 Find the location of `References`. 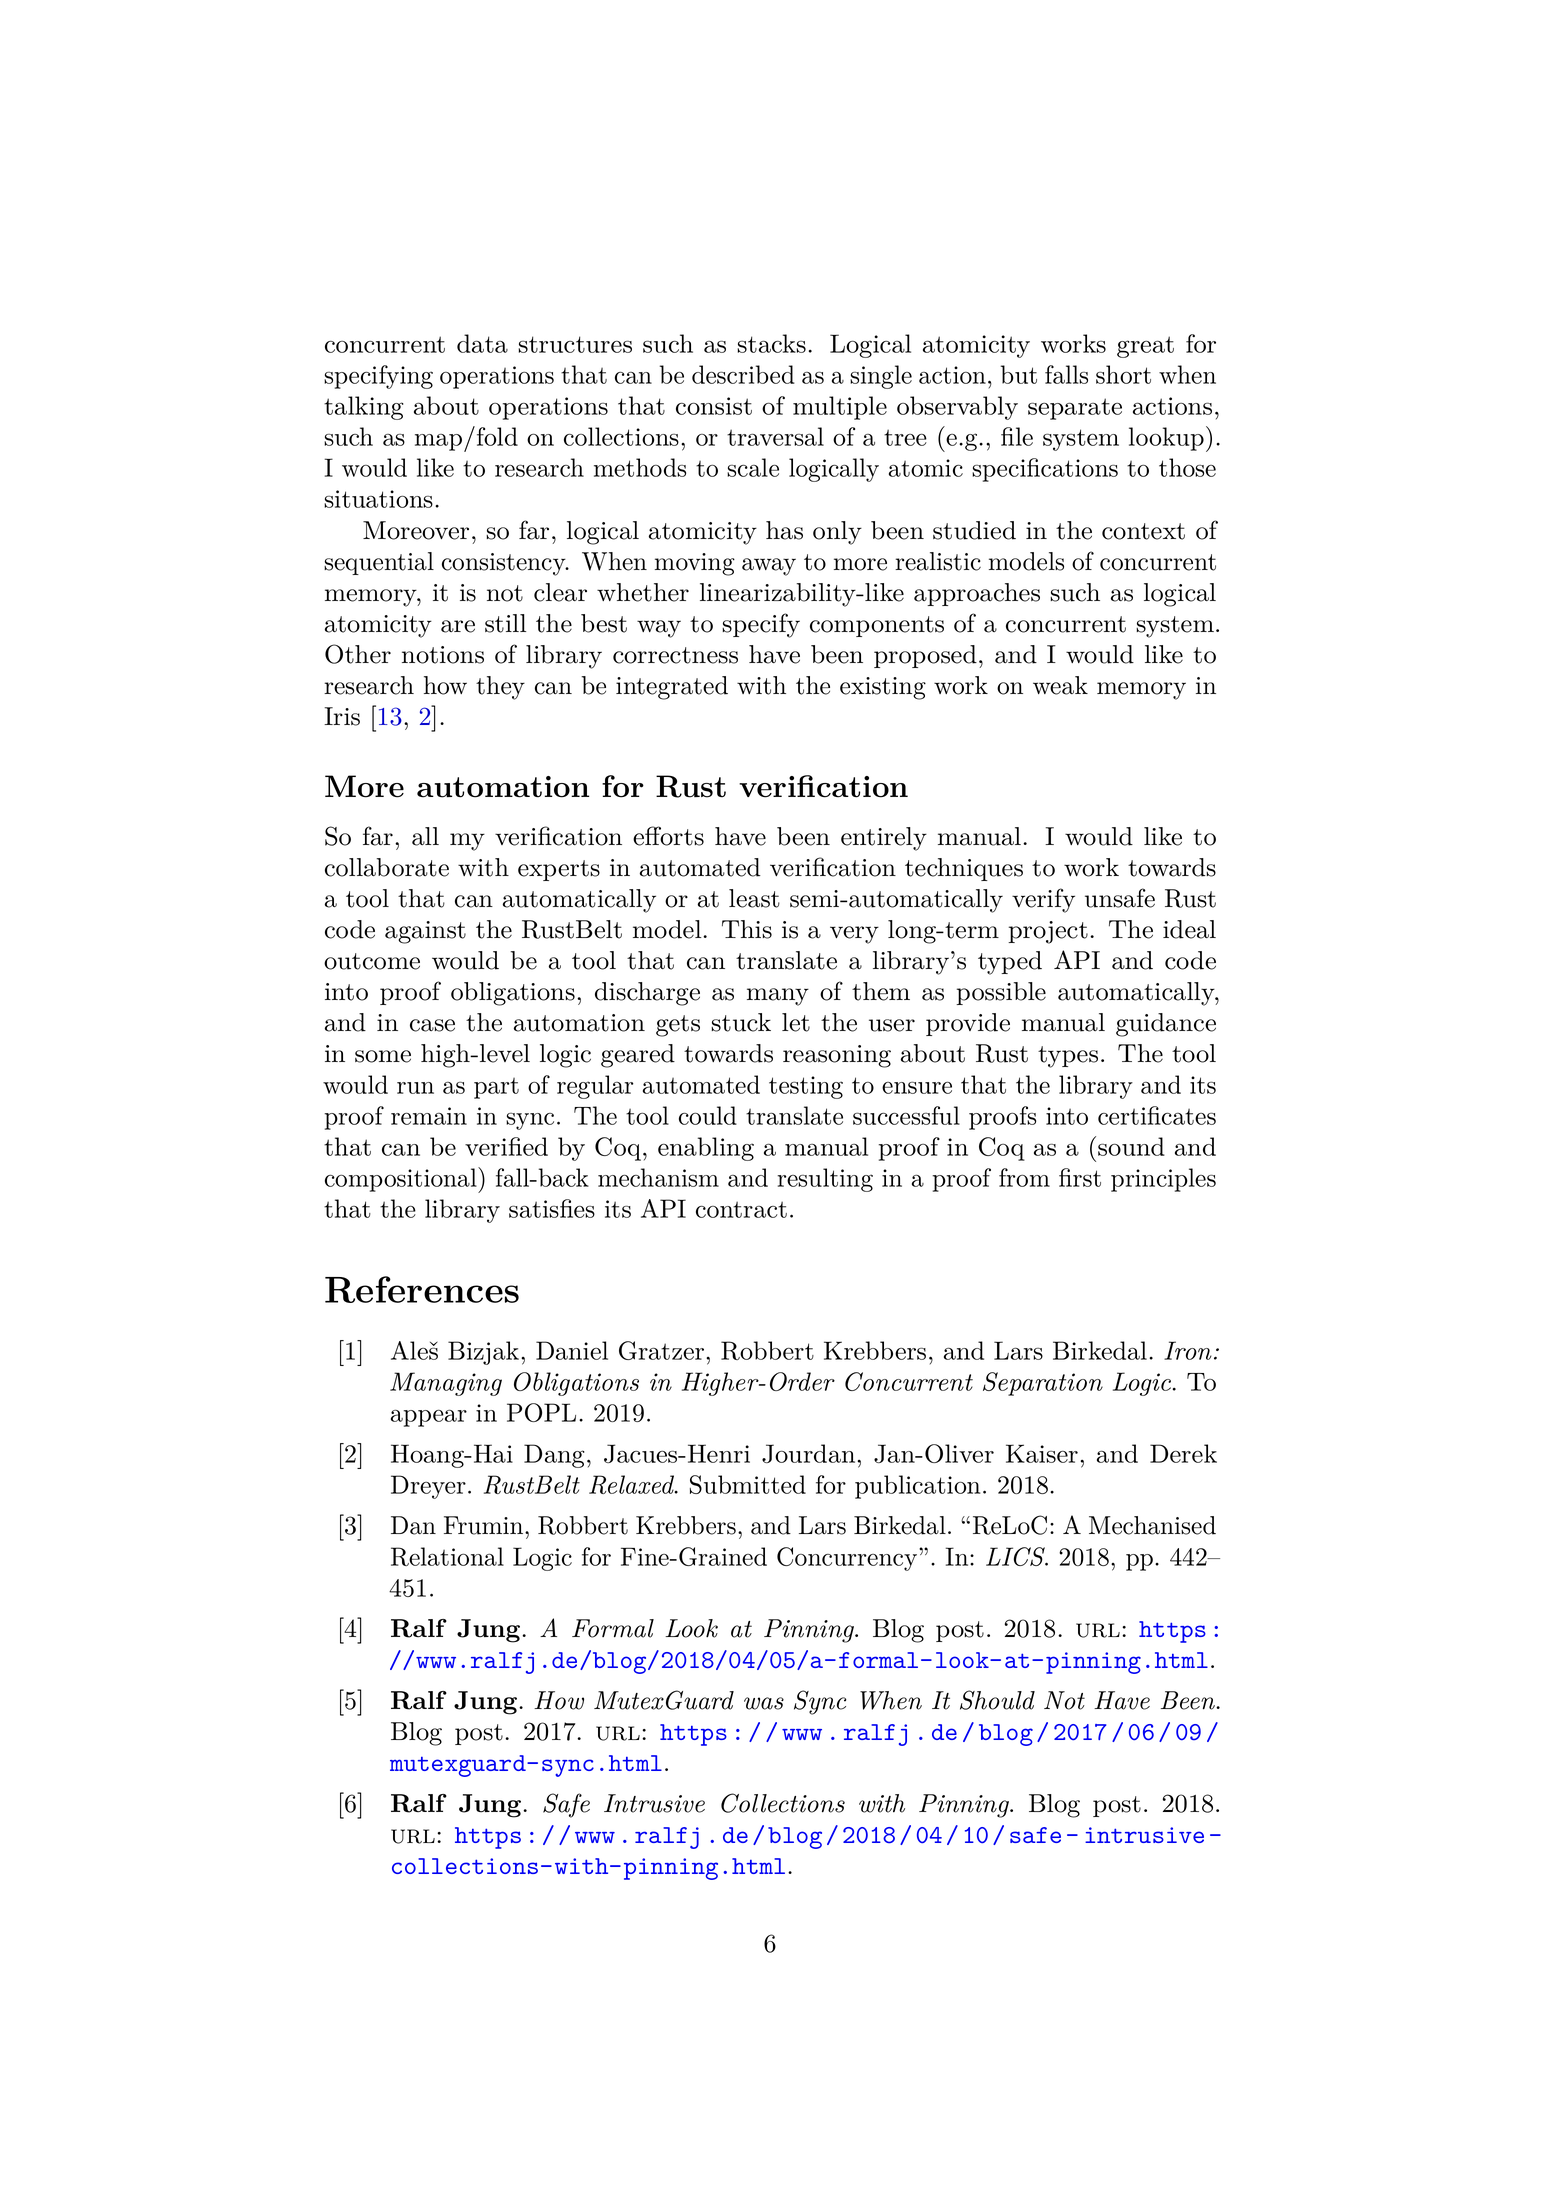

References is located at coordinates (422, 1289).
